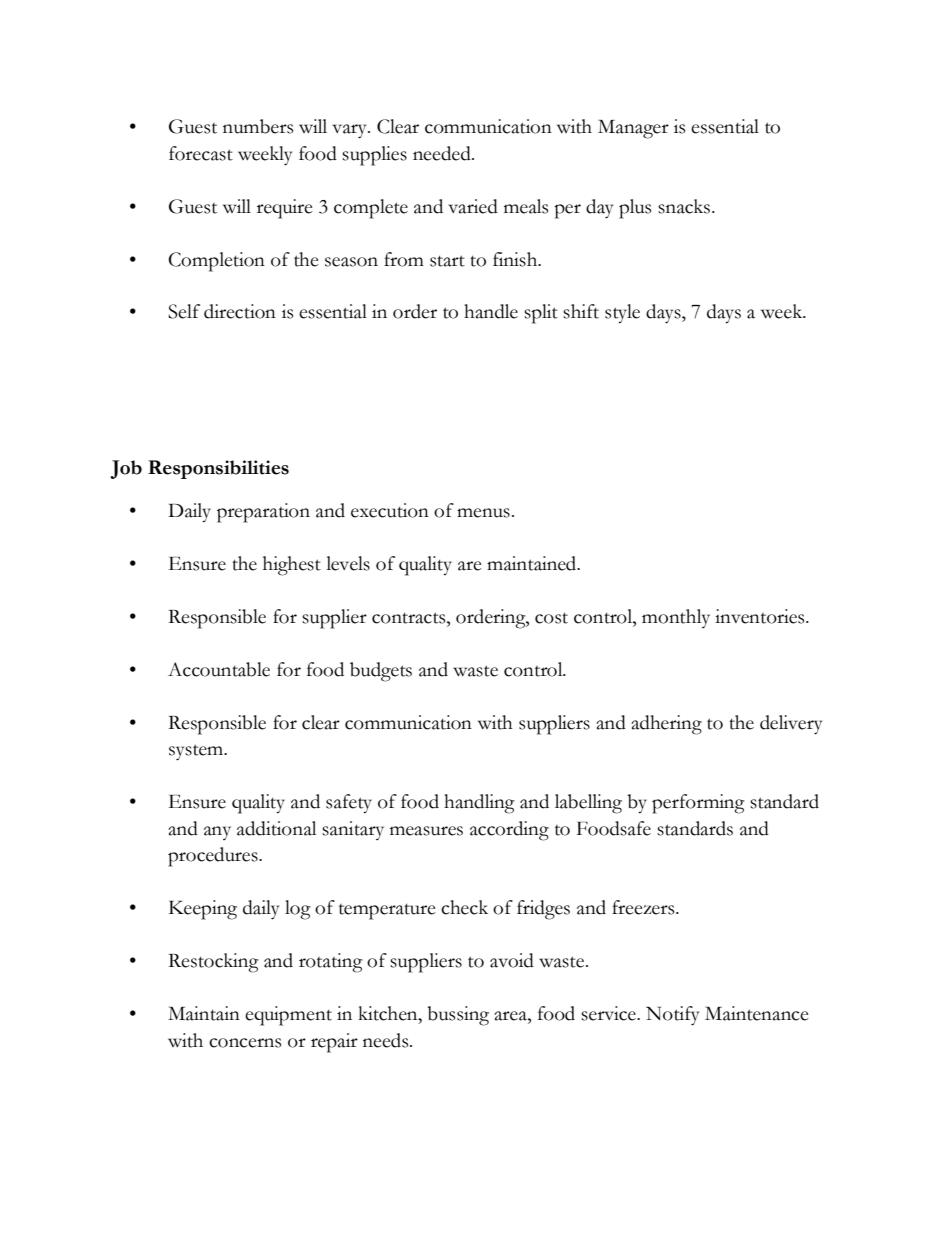 The image size is (952, 1233). Describe the element at coordinates (672, 1016) in the screenshot. I see `Notify` at that location.
